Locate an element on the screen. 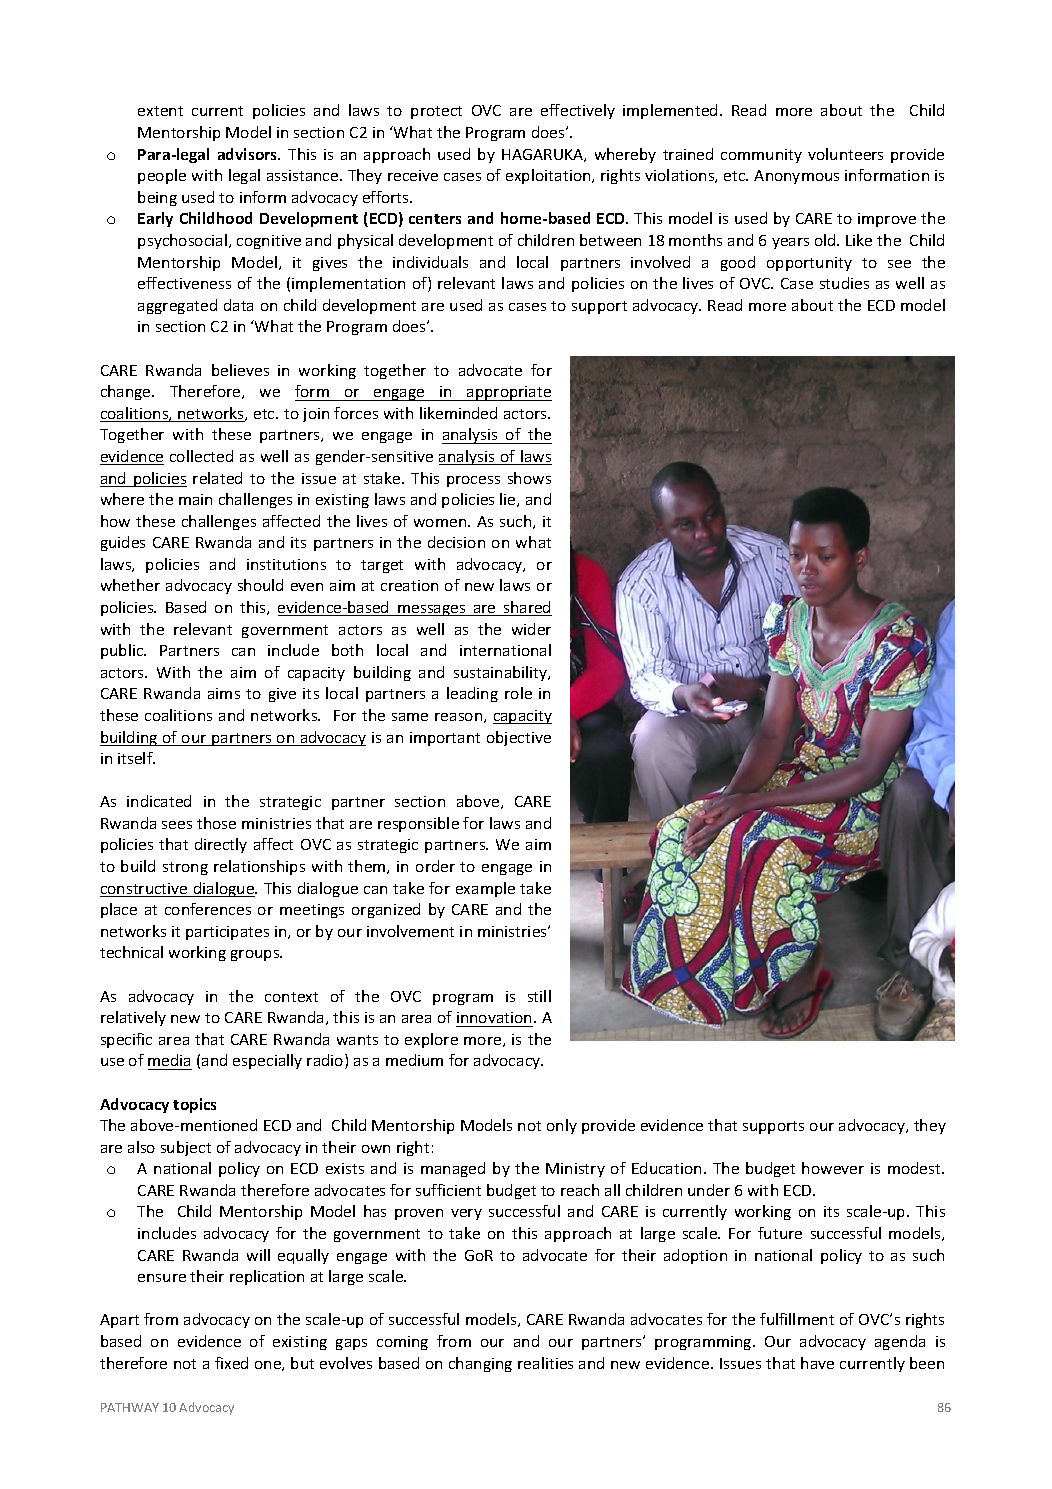 The image size is (1052, 1489). participates is located at coordinates (227, 933).
